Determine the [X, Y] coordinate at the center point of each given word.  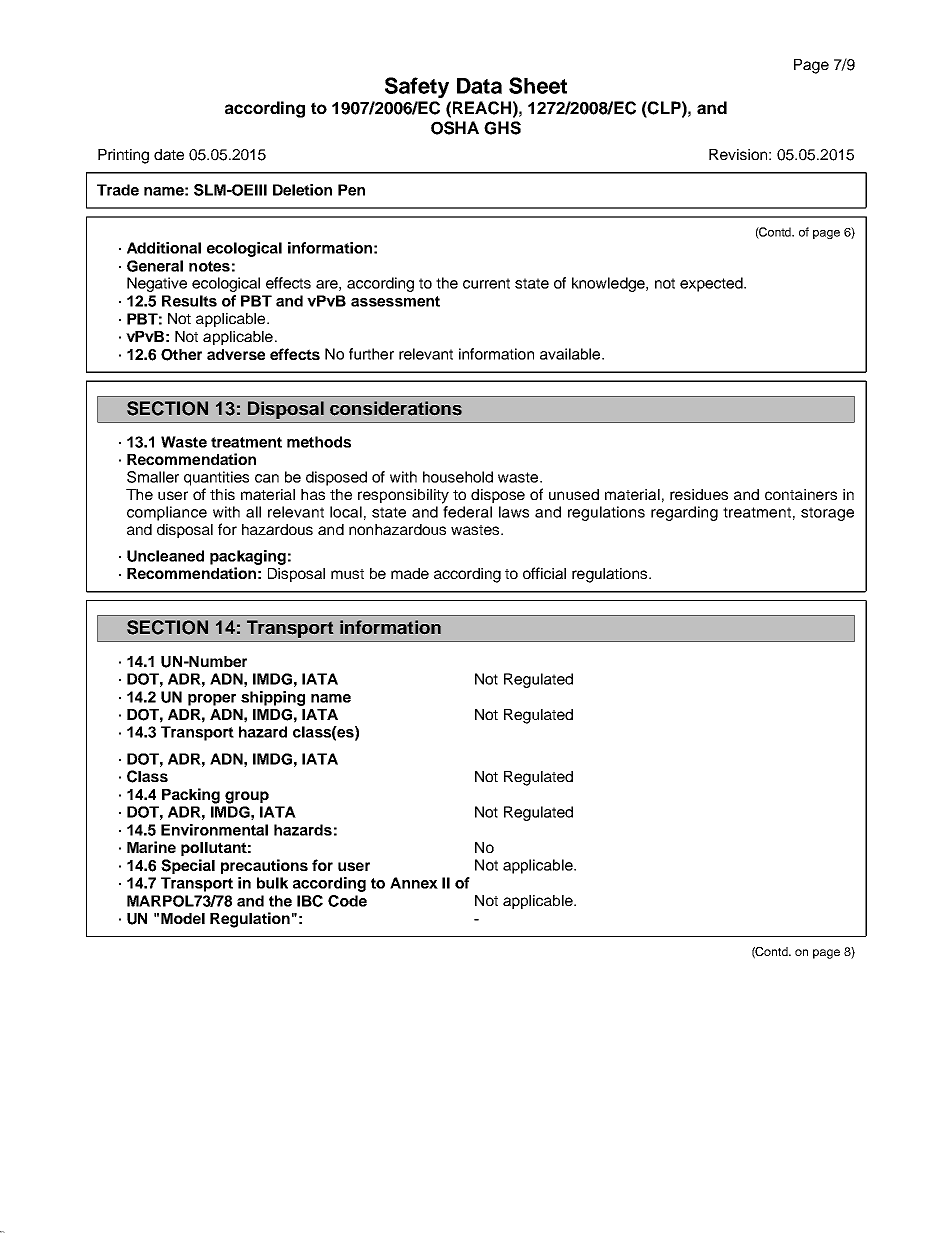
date [169, 154]
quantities [216, 478]
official [544, 573]
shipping [273, 698]
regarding [684, 513]
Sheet [538, 85]
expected [712, 284]
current [486, 283]
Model [183, 918]
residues [699, 494]
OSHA [455, 128]
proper [212, 700]
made [410, 573]
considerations [396, 408]
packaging [248, 557]
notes [209, 266]
